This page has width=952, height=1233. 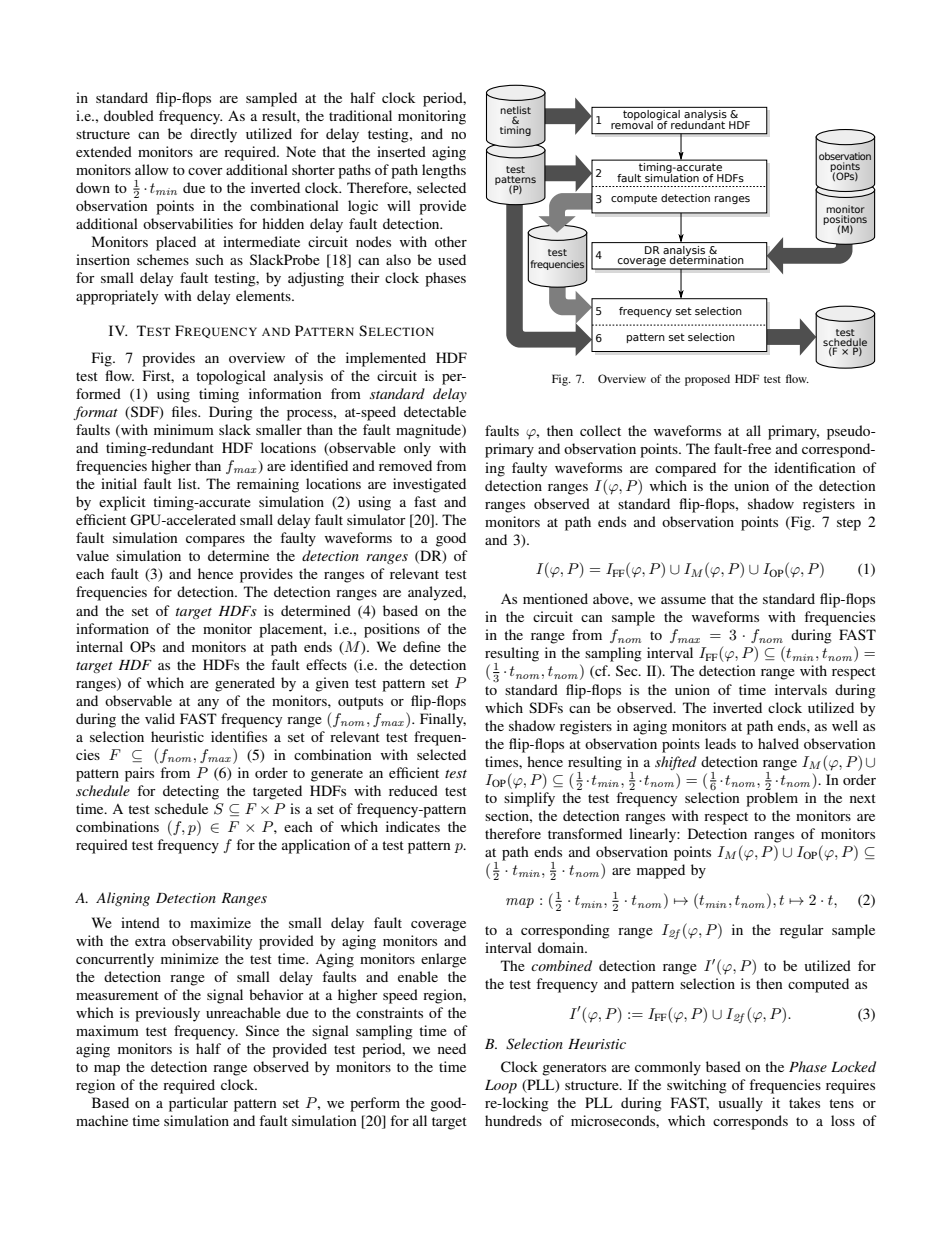 What do you see at coordinates (815, 467) in the page?
I see `identification` at bounding box center [815, 467].
